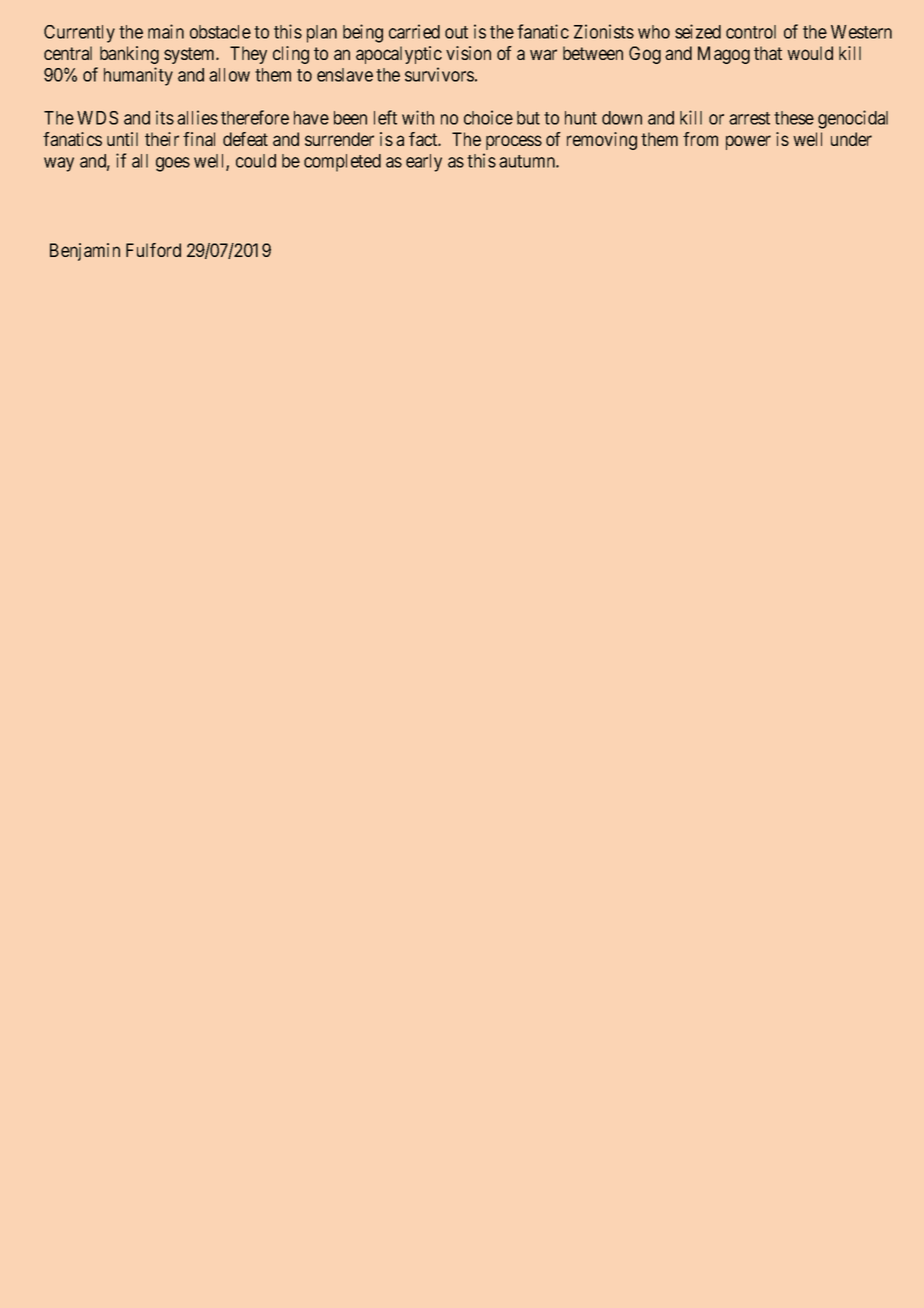 Image resolution: width=924 pixels, height=1308 pixels. What do you see at coordinates (162, 139) in the screenshot?
I see `their` at bounding box center [162, 139].
